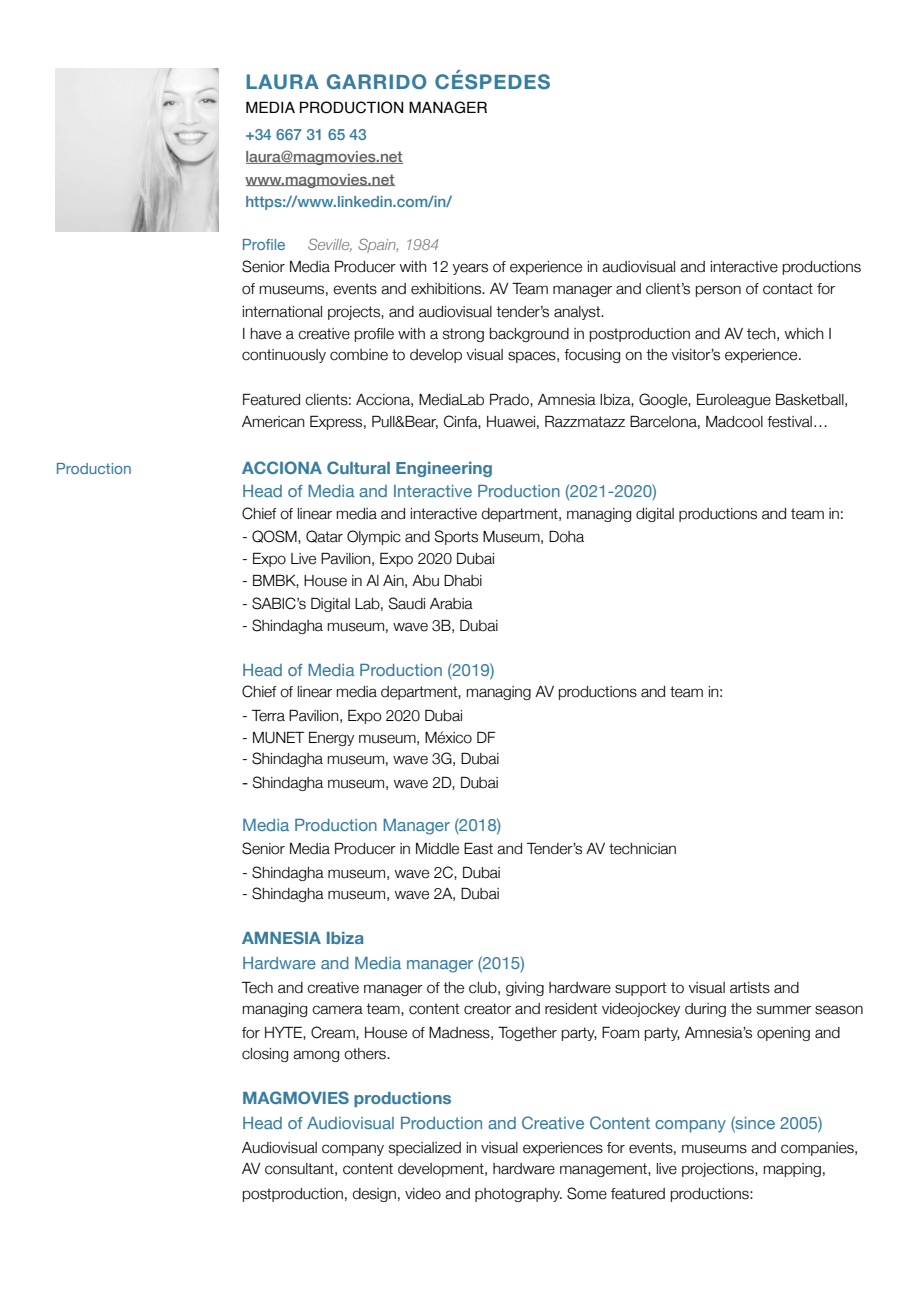 The image size is (924, 1308). I want to click on Seville, so click(330, 245).
